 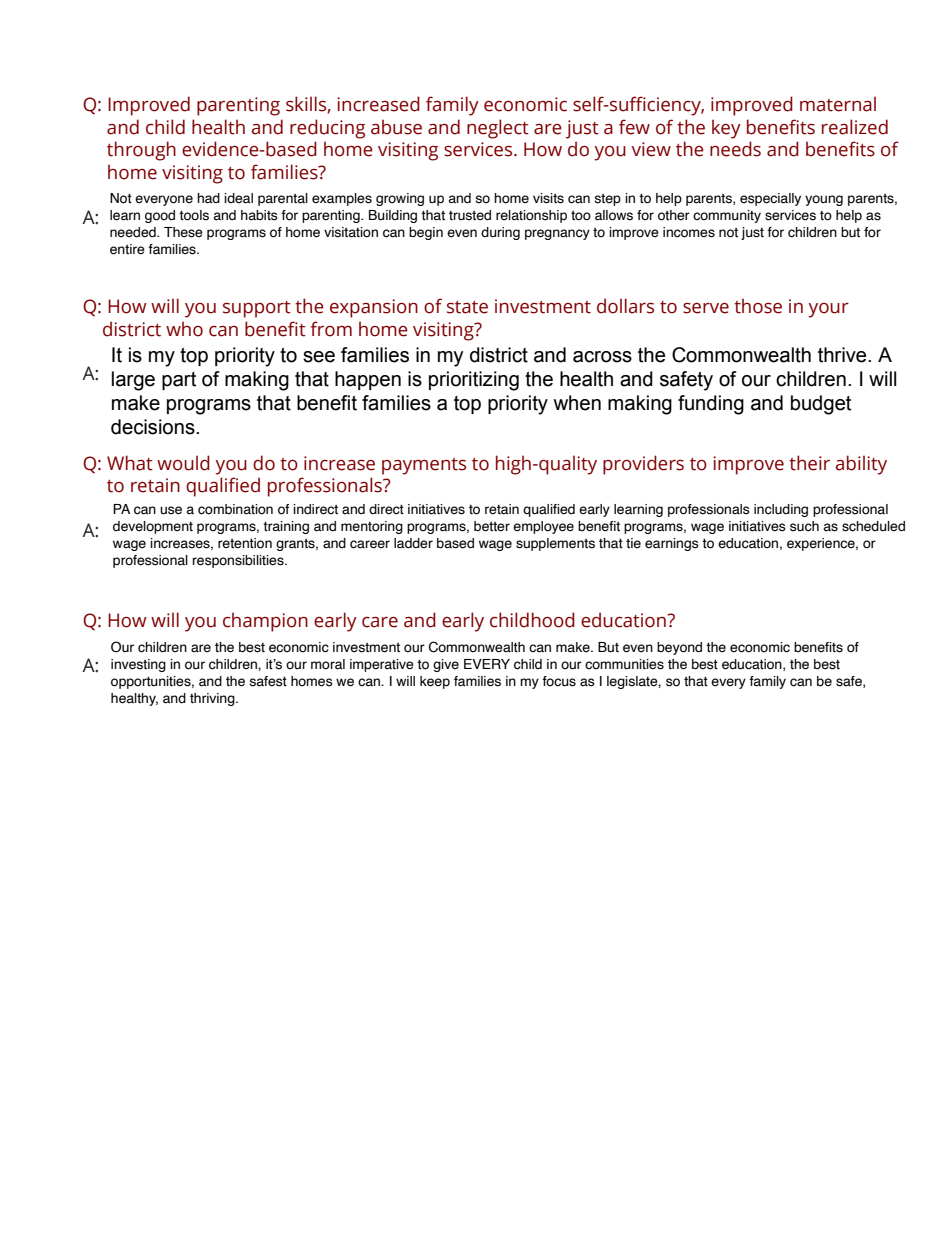 I want to click on better, so click(x=492, y=526).
